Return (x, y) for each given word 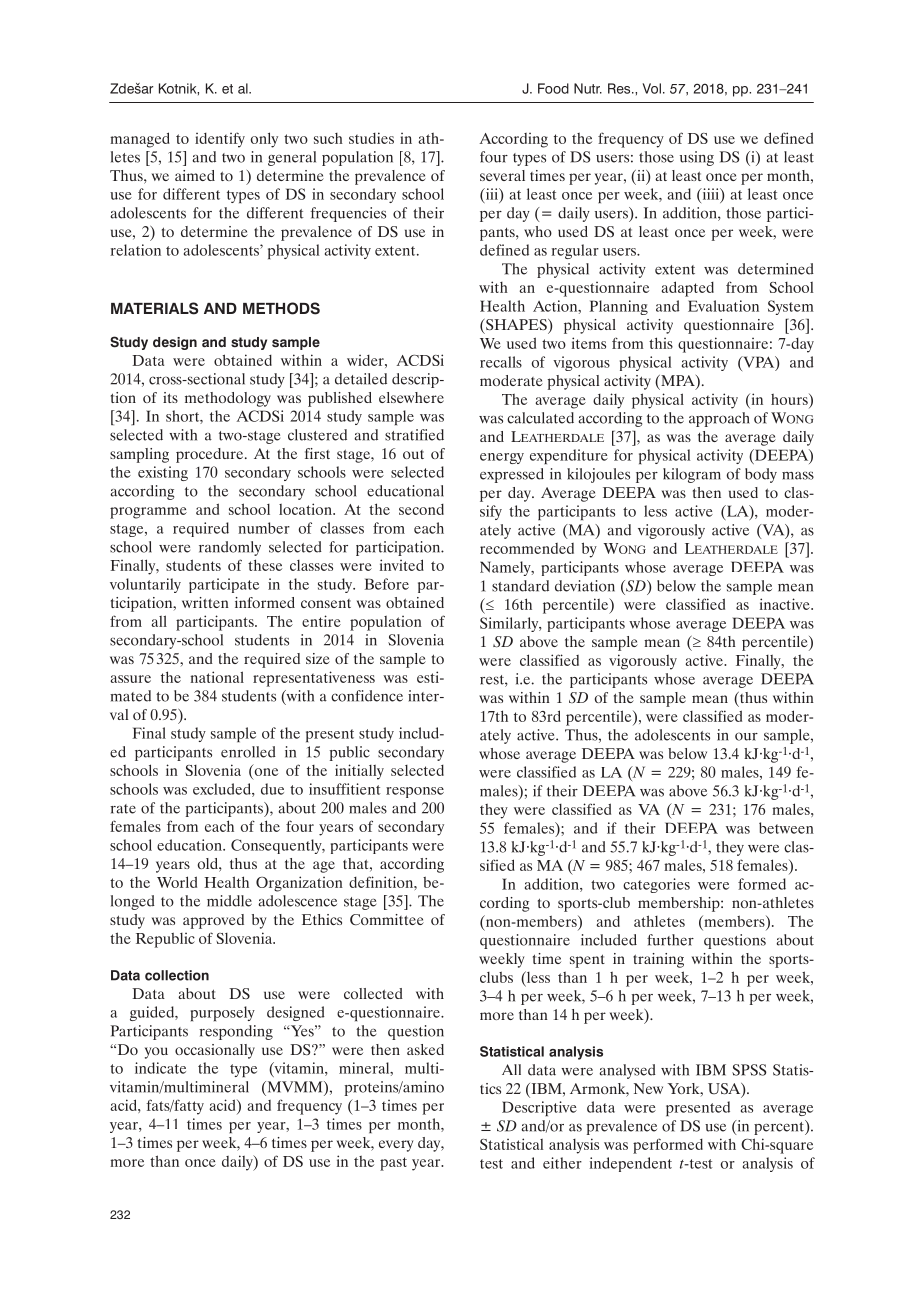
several (502, 175)
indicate (160, 1068)
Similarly (510, 624)
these (265, 565)
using (697, 158)
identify (220, 140)
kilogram (692, 475)
